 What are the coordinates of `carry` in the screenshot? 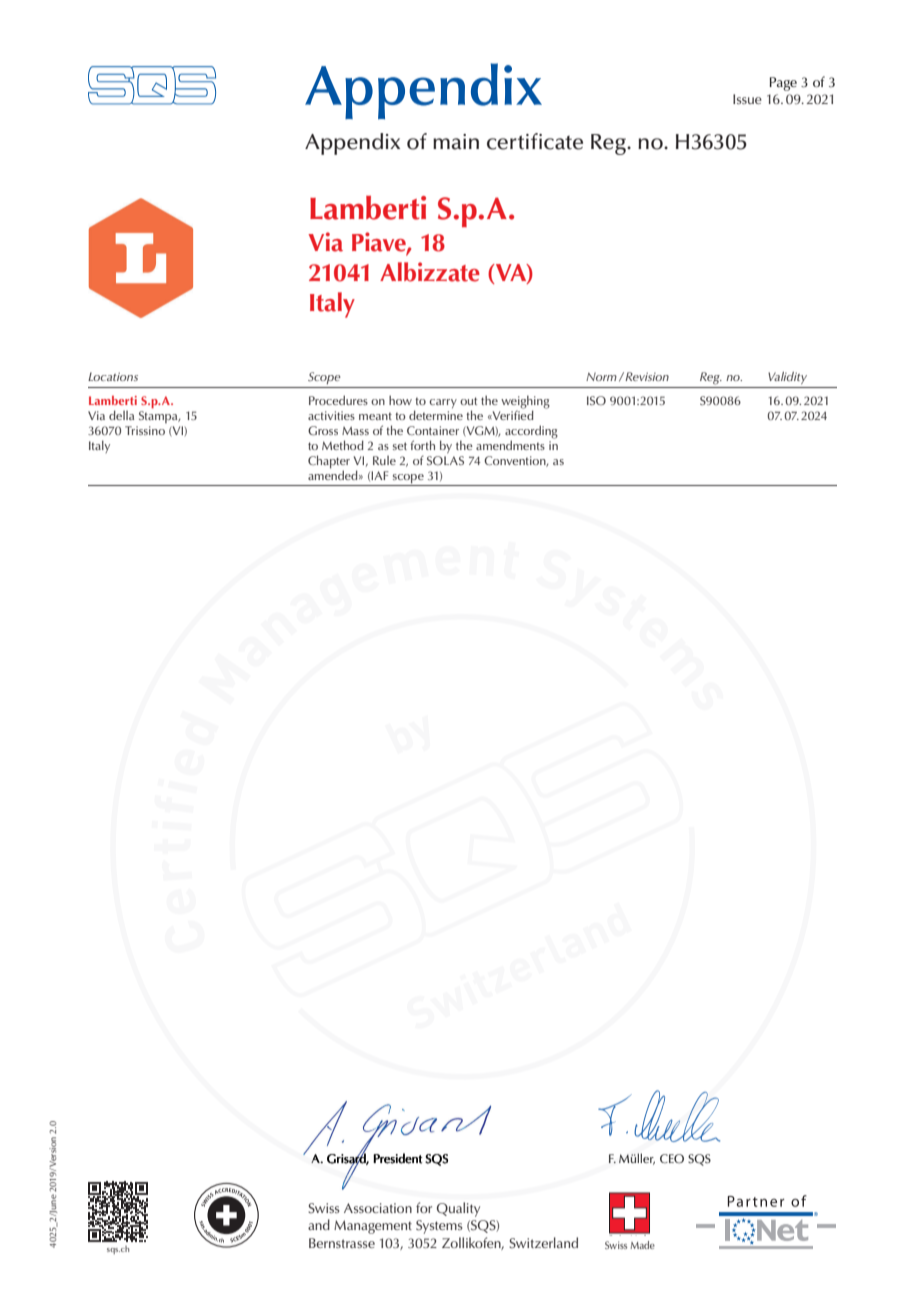 It's located at (443, 403).
